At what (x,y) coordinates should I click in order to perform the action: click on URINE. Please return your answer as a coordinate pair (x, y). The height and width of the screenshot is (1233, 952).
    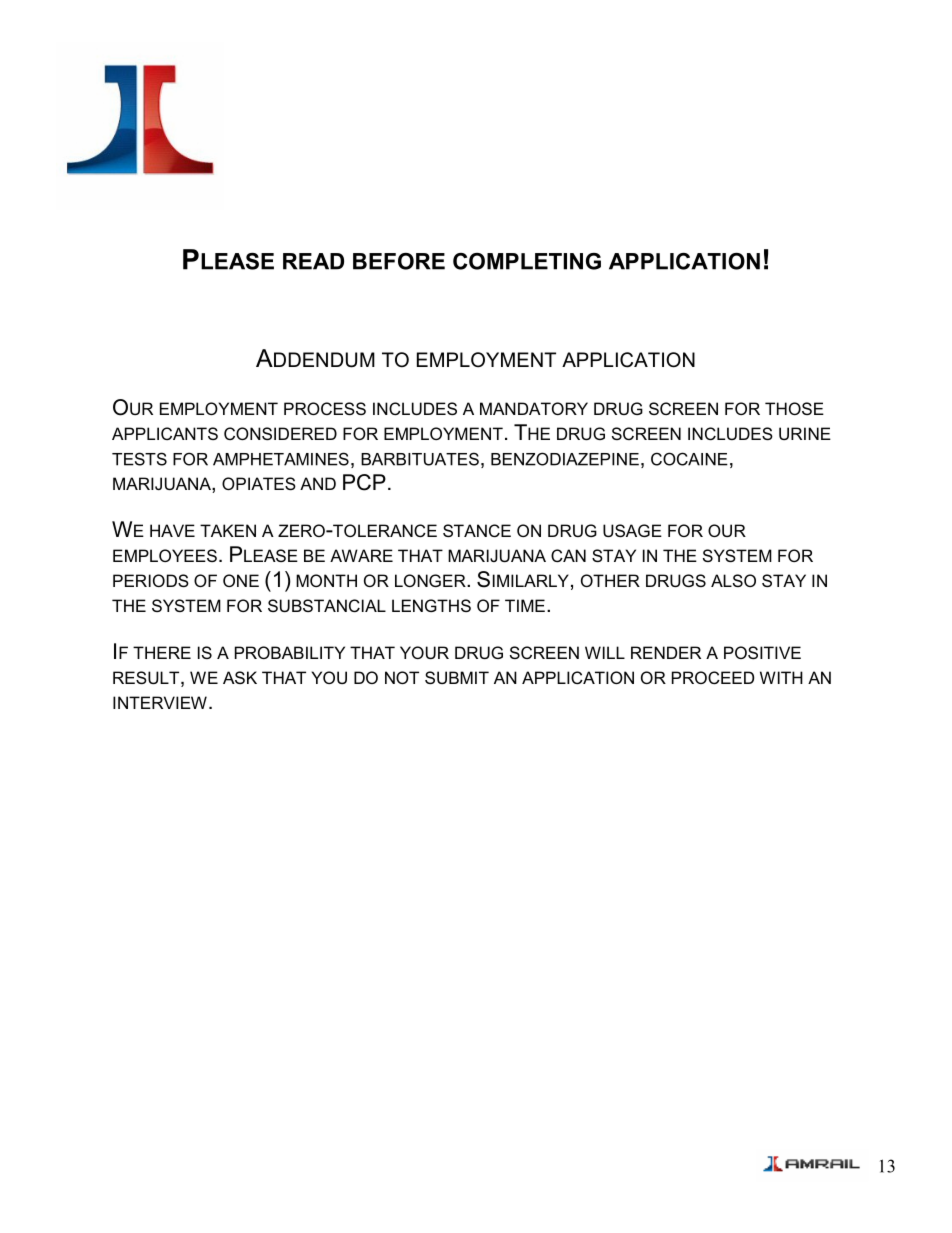
    Looking at the image, I should click on (805, 433).
